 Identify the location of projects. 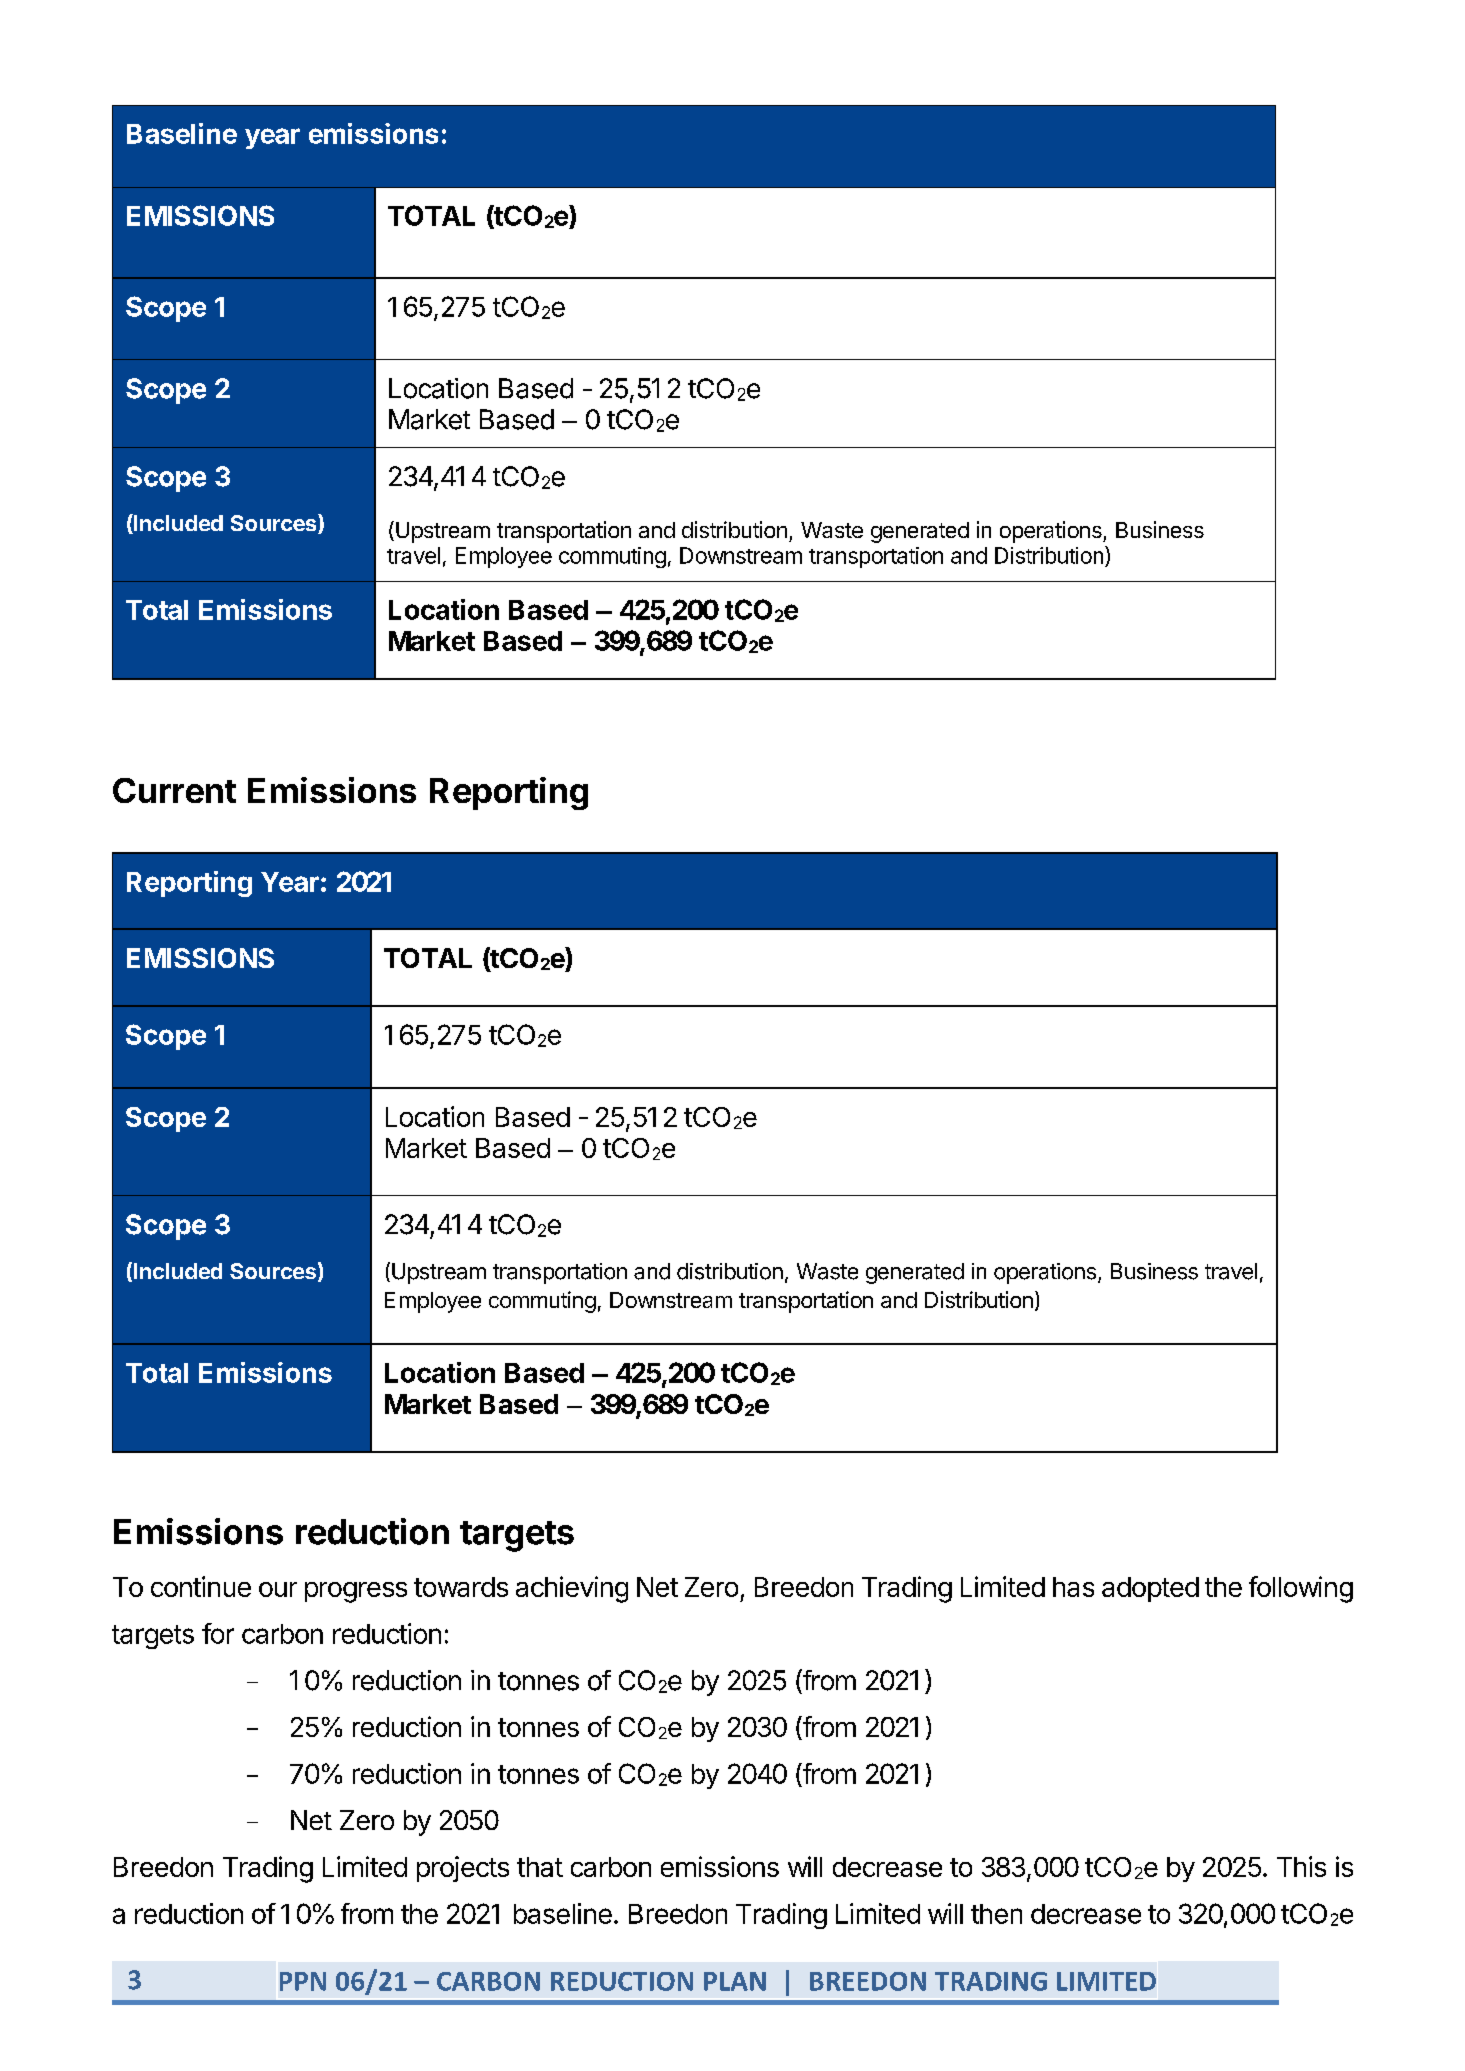
(463, 1869).
